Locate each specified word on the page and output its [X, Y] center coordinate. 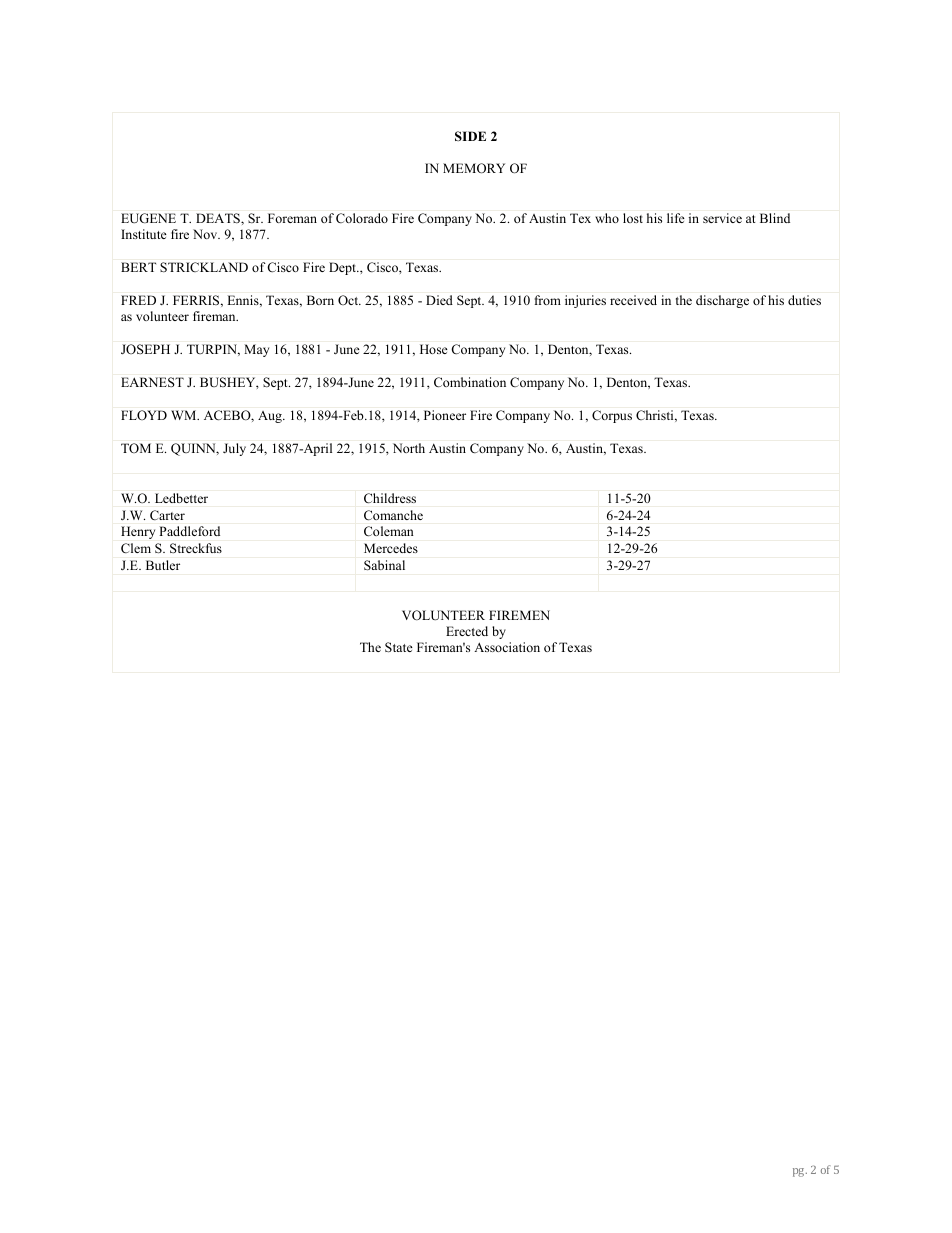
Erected [467, 631]
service [722, 218]
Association [507, 647]
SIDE [470, 136]
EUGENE [148, 218]
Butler [163, 565]
